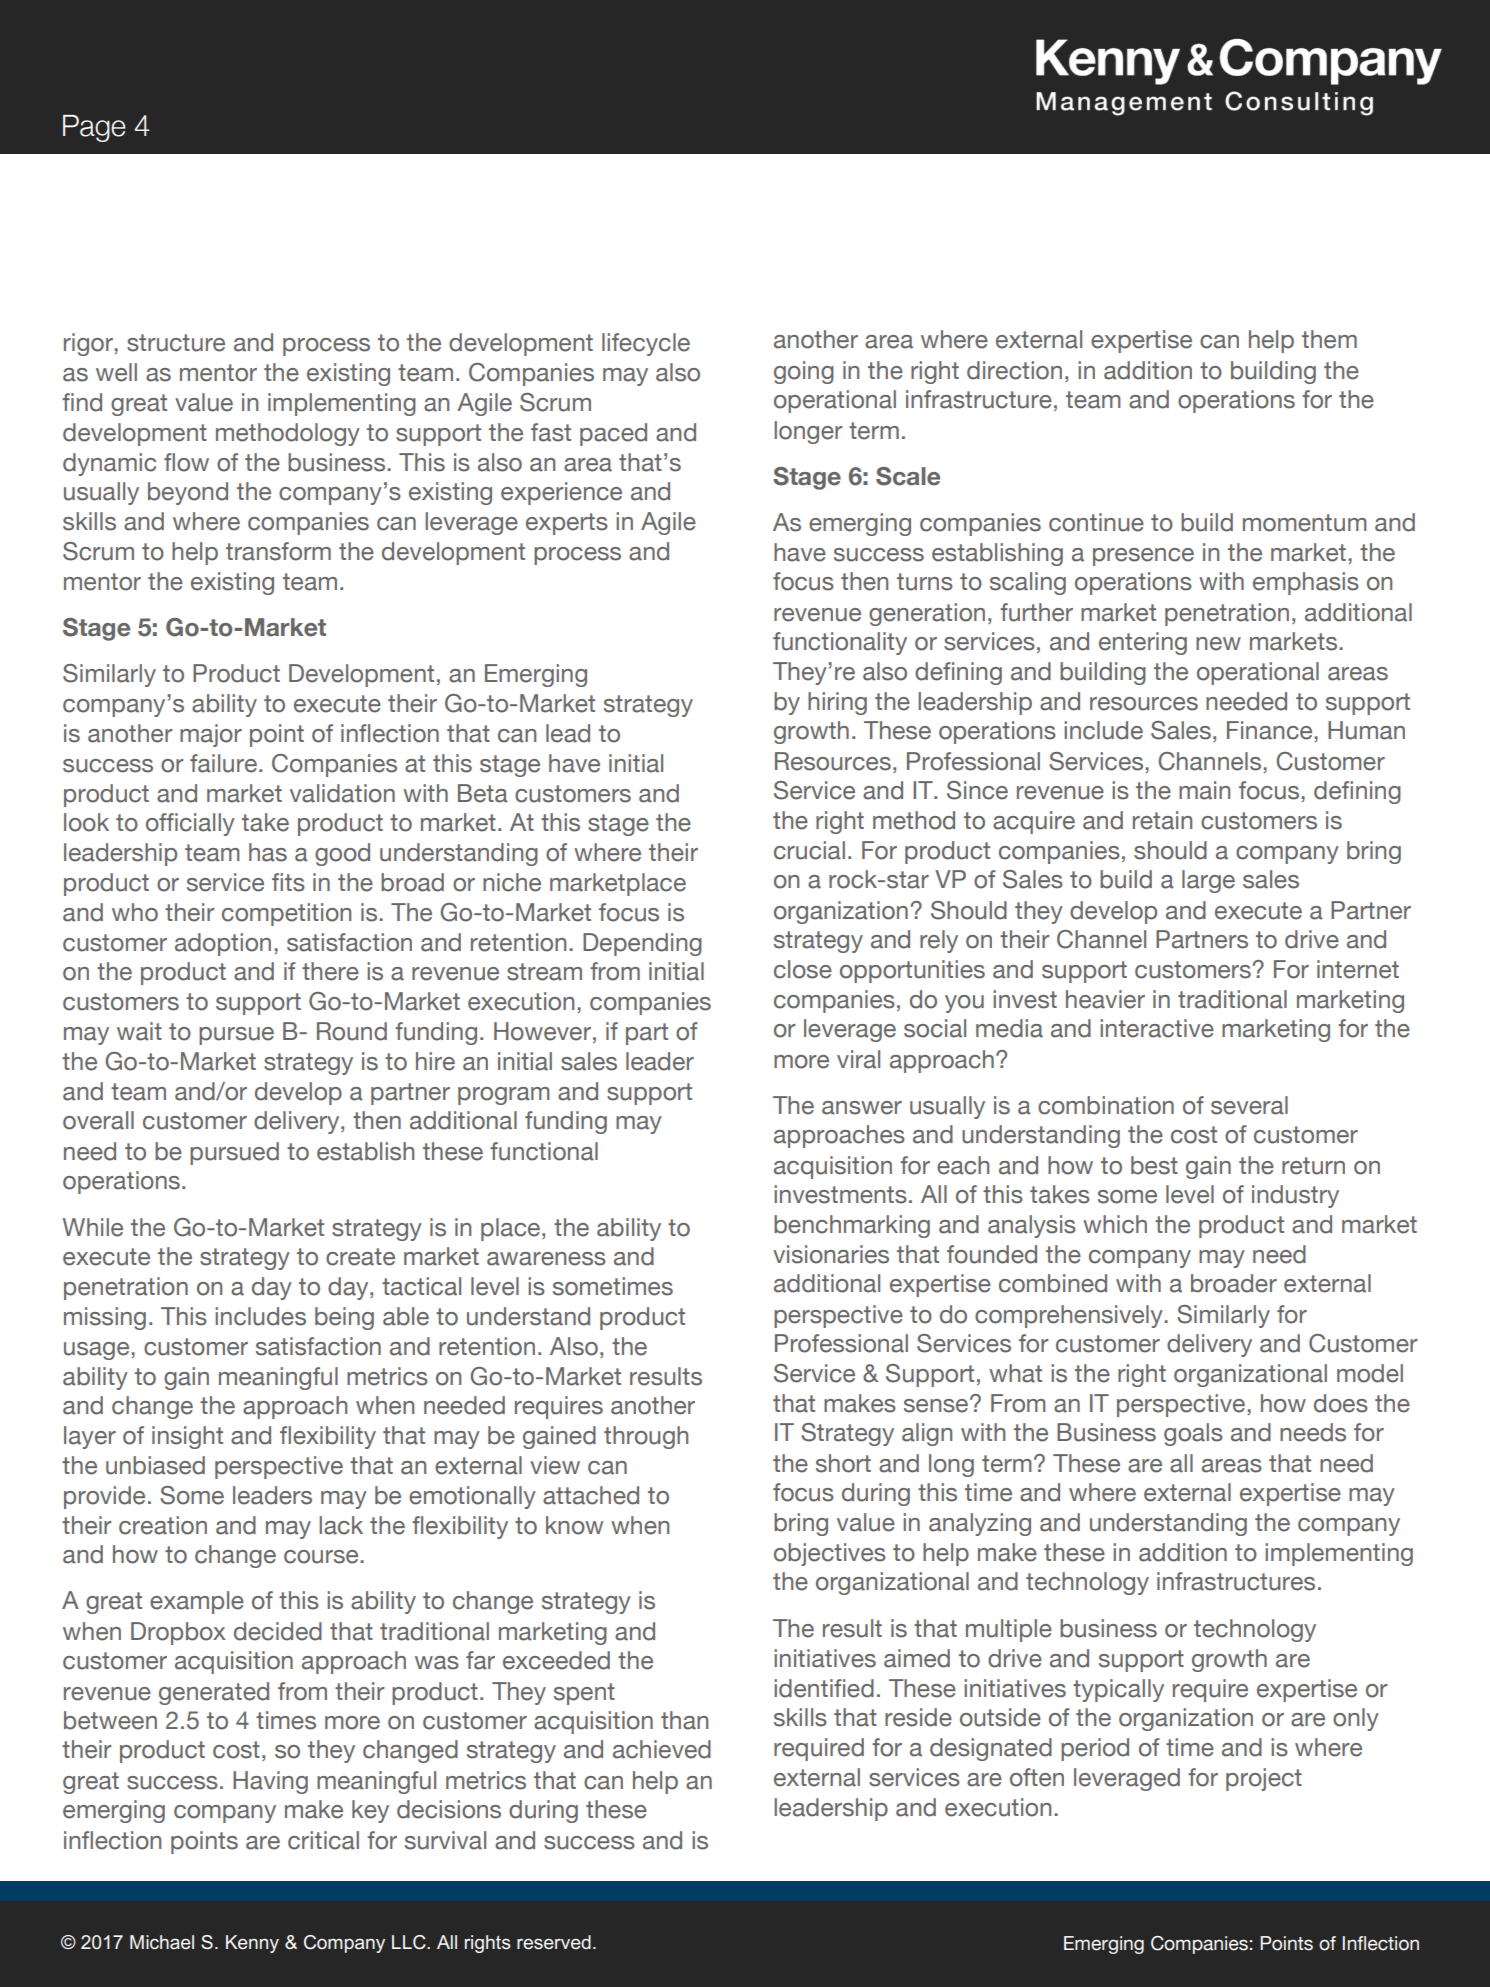 This screenshot has width=1490, height=1987. Describe the element at coordinates (1329, 339) in the screenshot. I see `them` at that location.
